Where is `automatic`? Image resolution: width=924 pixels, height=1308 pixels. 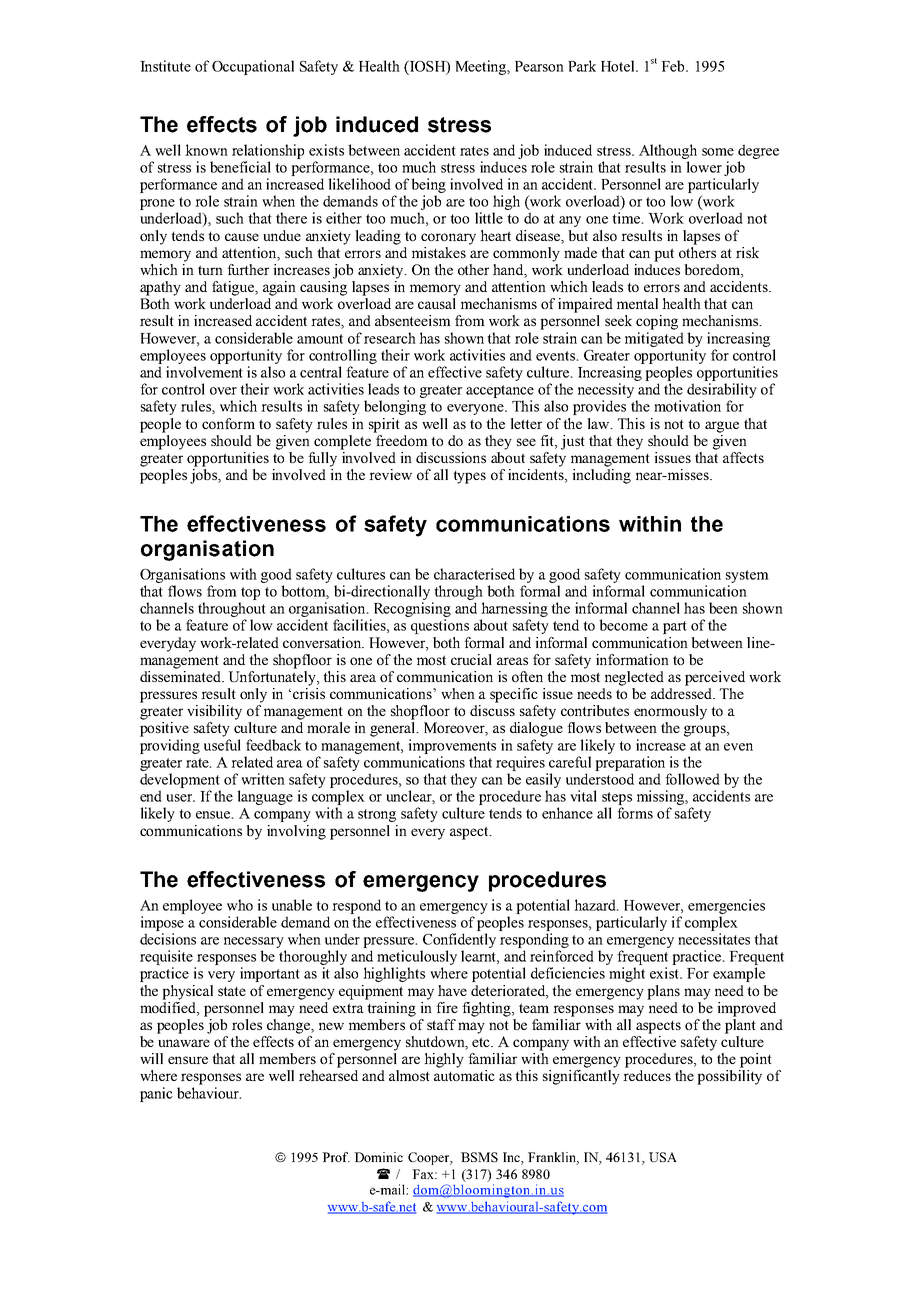
automatic is located at coordinates (464, 1075).
